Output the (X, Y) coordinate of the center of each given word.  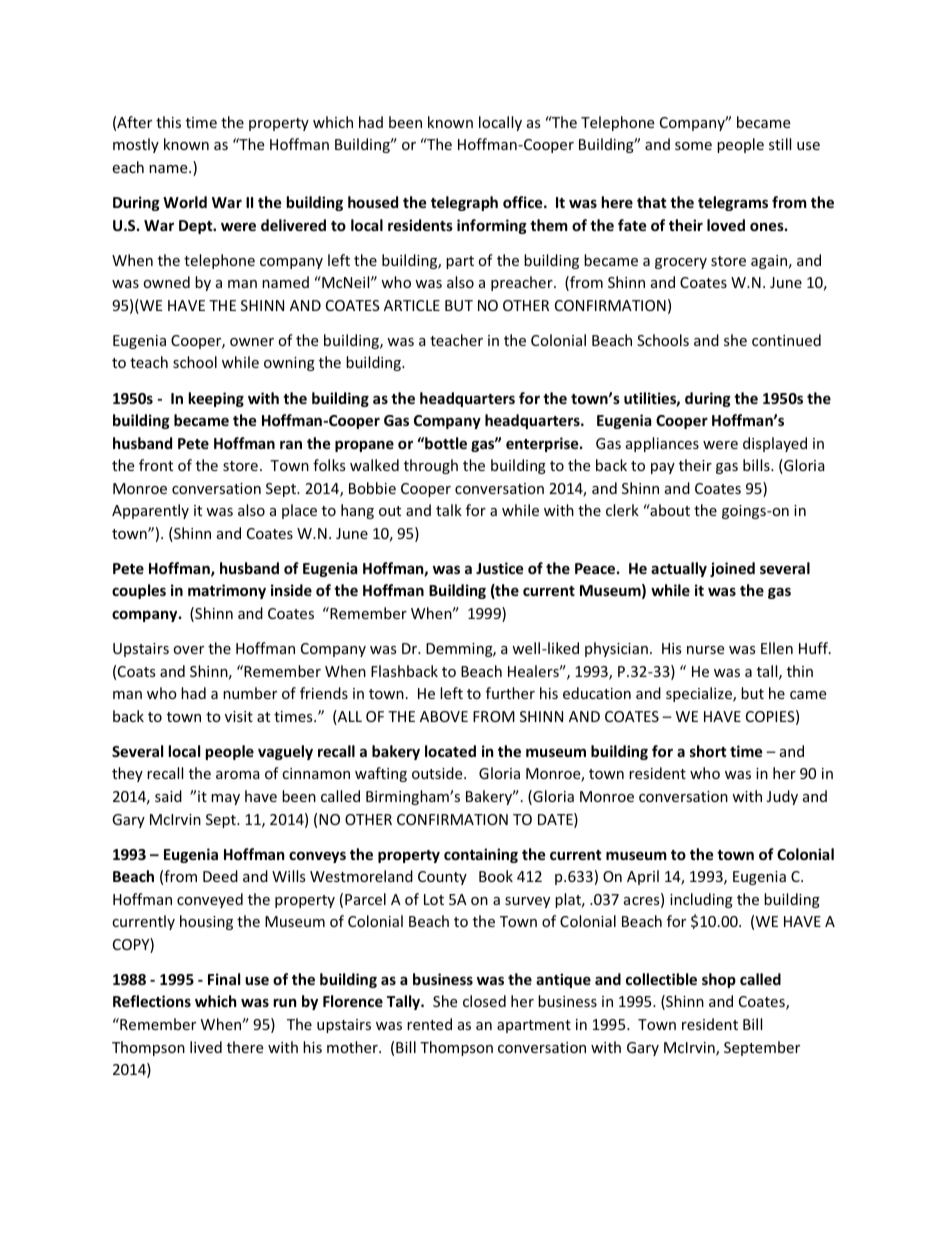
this (168, 122)
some (693, 146)
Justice (500, 568)
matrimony (227, 591)
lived (206, 1047)
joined (732, 569)
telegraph (464, 203)
